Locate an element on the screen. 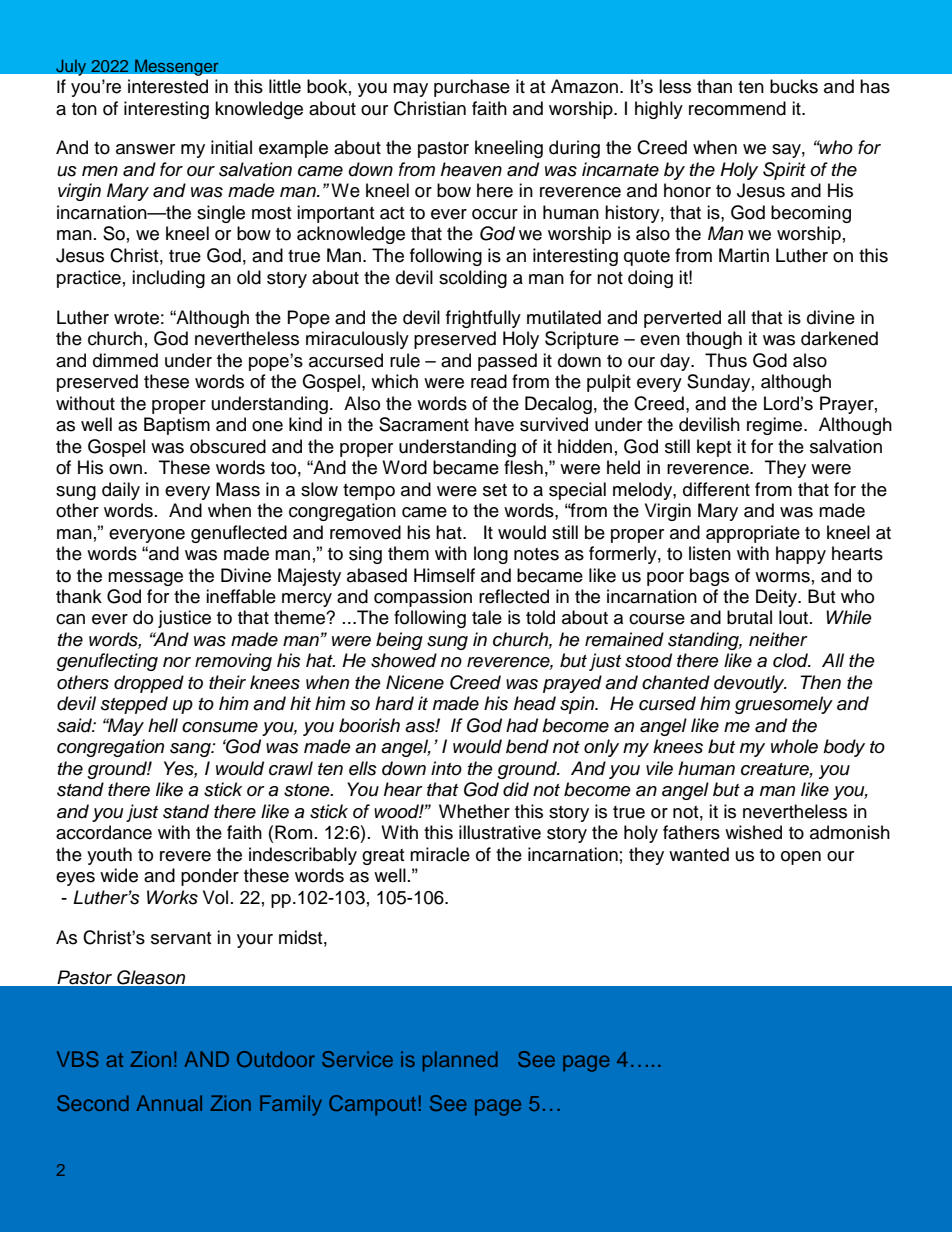 The height and width of the screenshot is (1233, 952). Annual is located at coordinates (169, 1103).
